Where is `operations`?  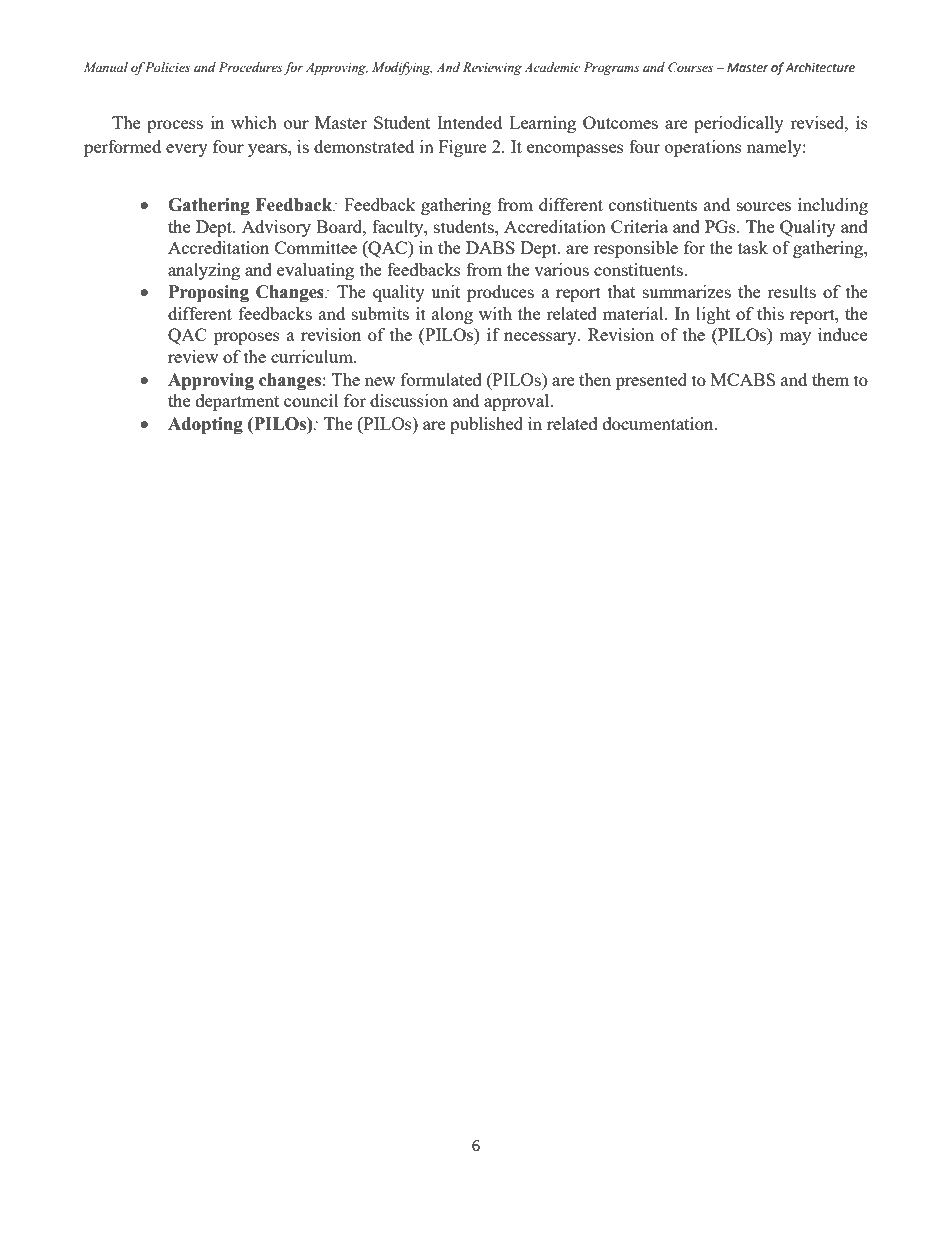 operations is located at coordinates (703, 148).
